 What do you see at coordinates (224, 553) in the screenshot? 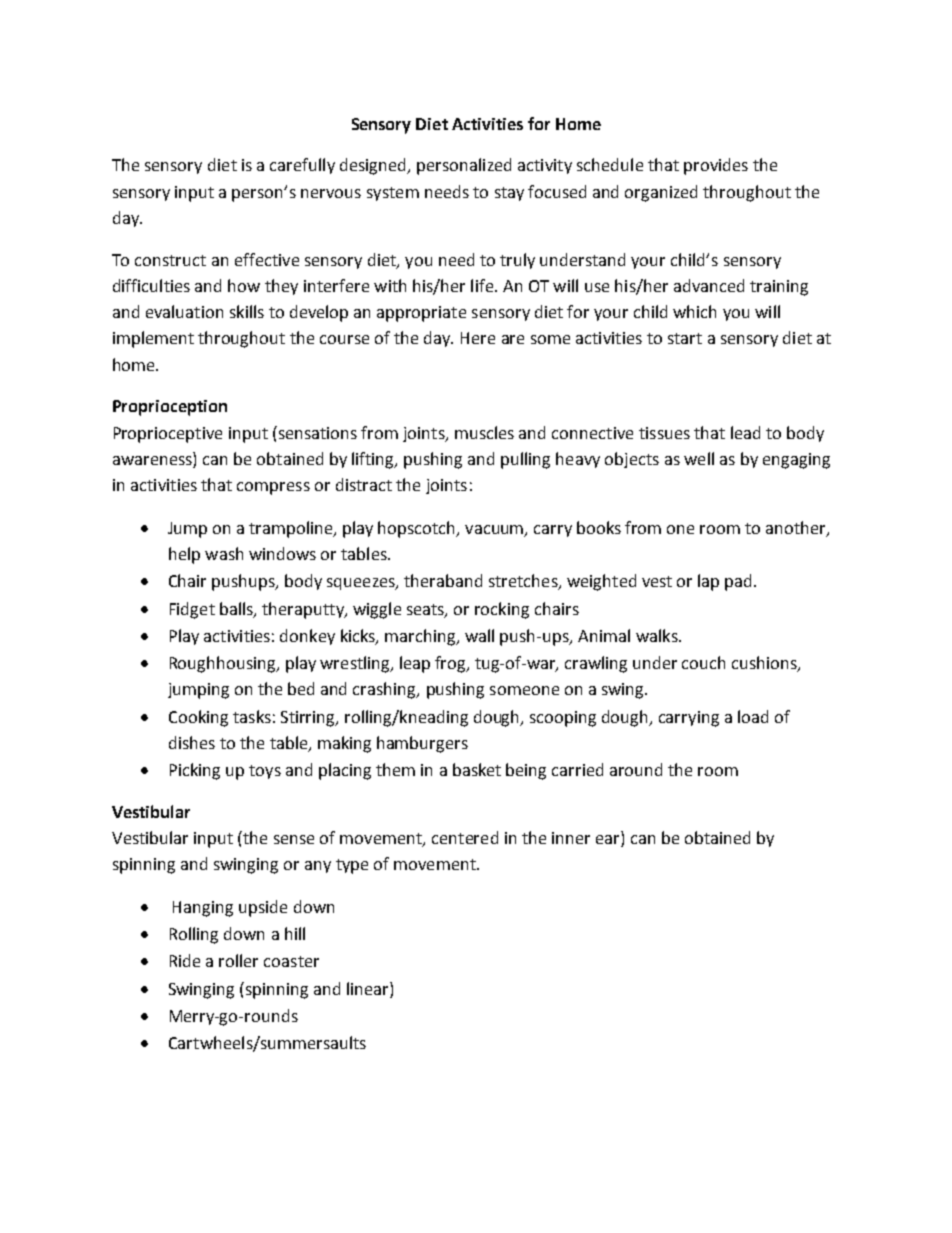
I see `wash` at bounding box center [224, 553].
